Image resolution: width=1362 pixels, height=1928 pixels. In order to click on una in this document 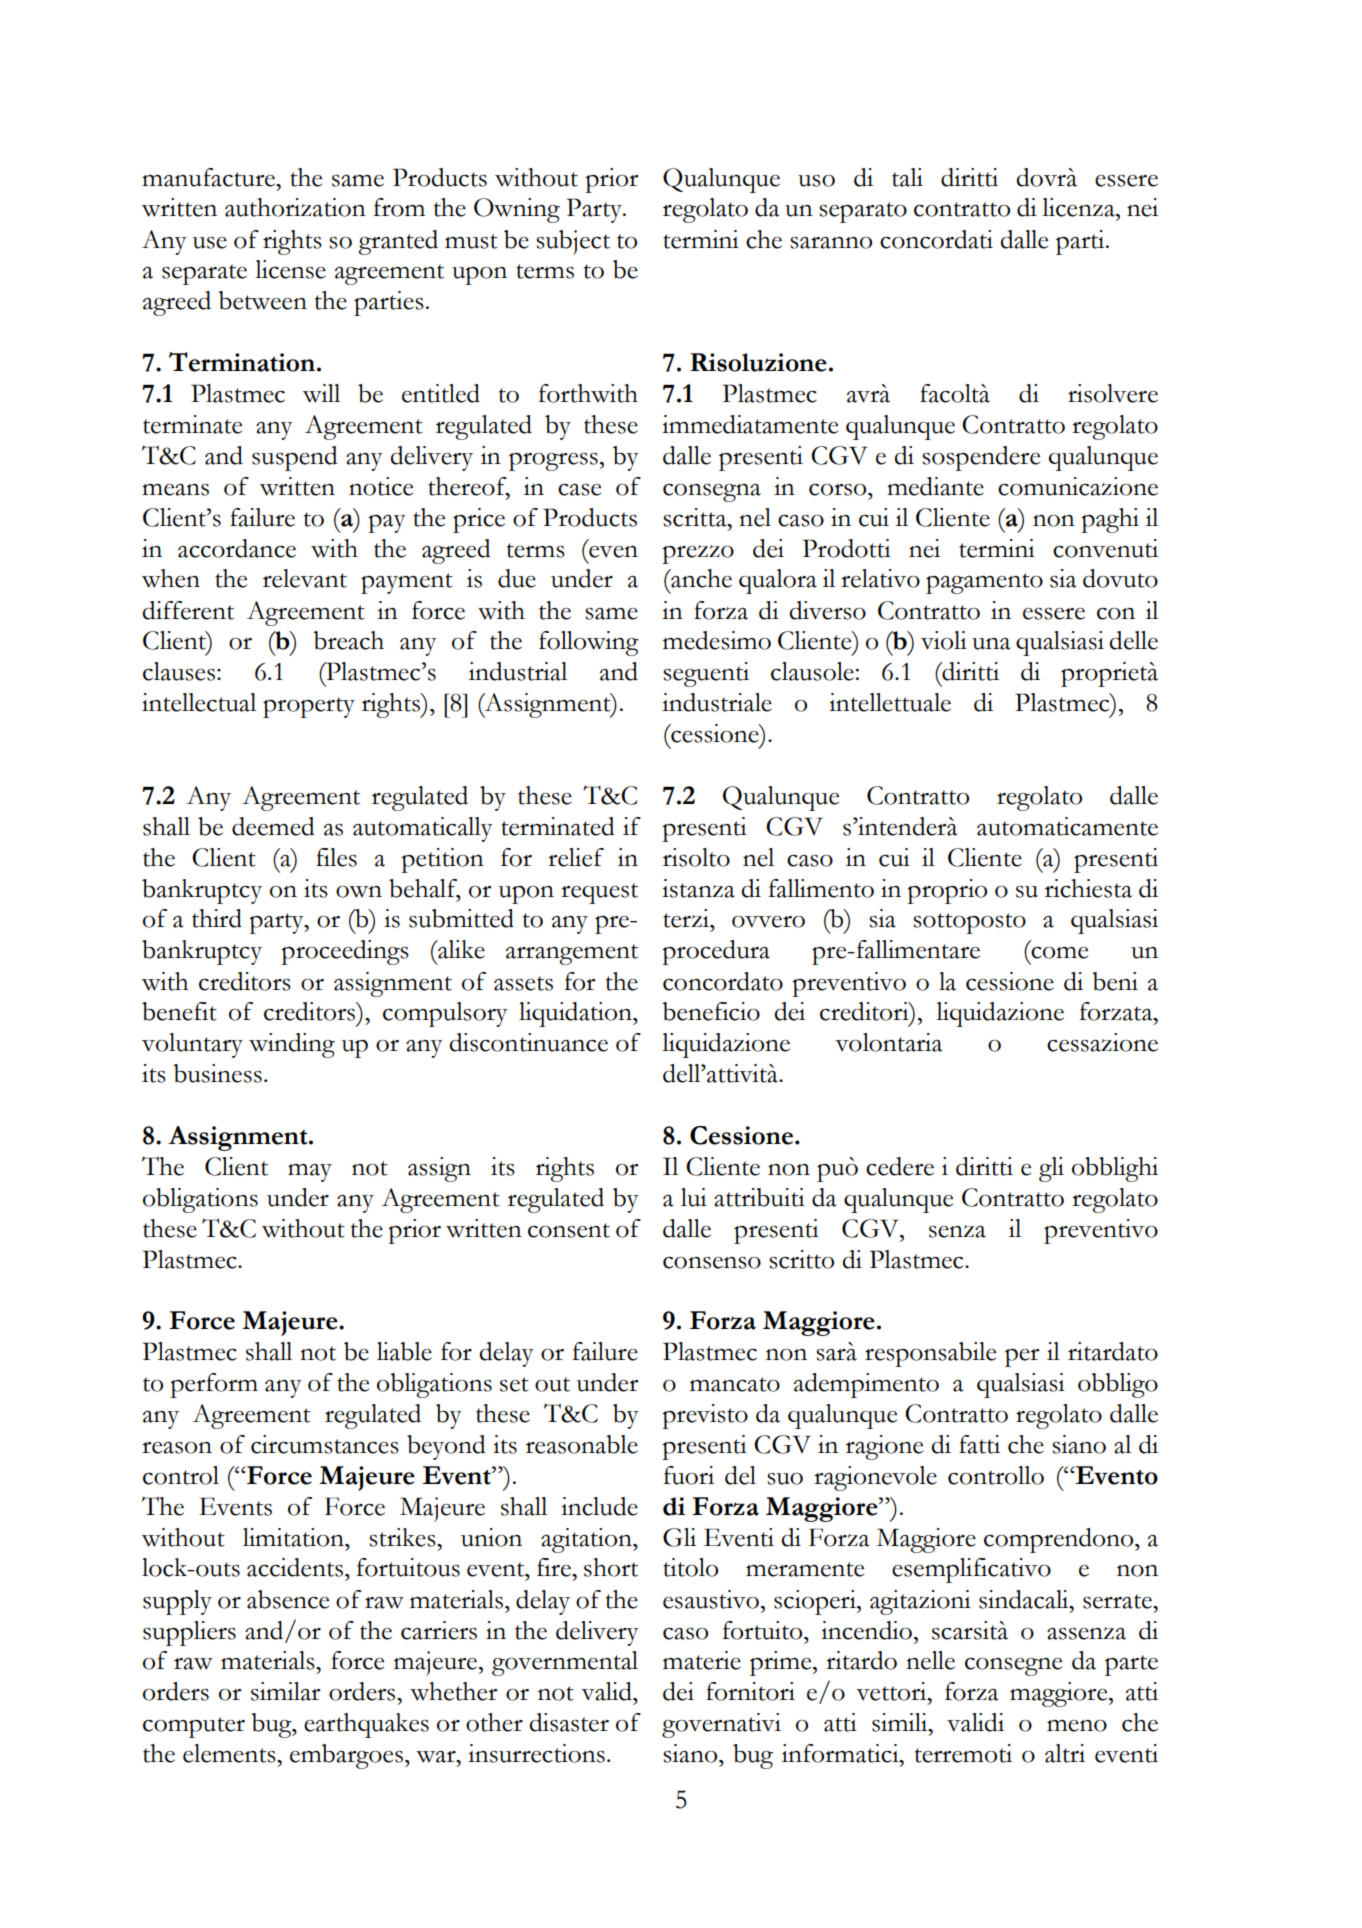, I will do `click(991, 644)`.
